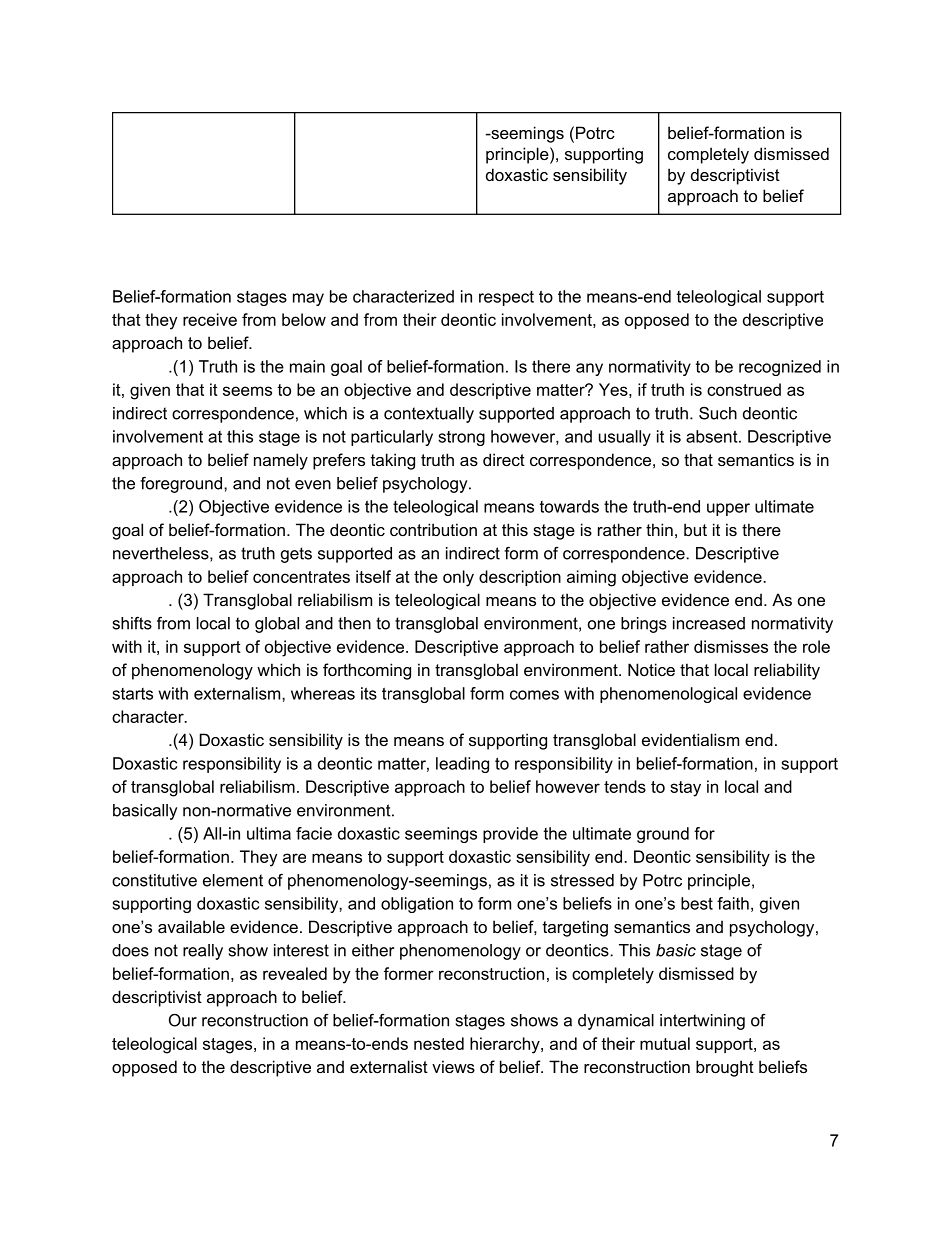 This screenshot has height=1233, width=952. Describe the element at coordinates (183, 1020) in the screenshot. I see `Our` at that location.
